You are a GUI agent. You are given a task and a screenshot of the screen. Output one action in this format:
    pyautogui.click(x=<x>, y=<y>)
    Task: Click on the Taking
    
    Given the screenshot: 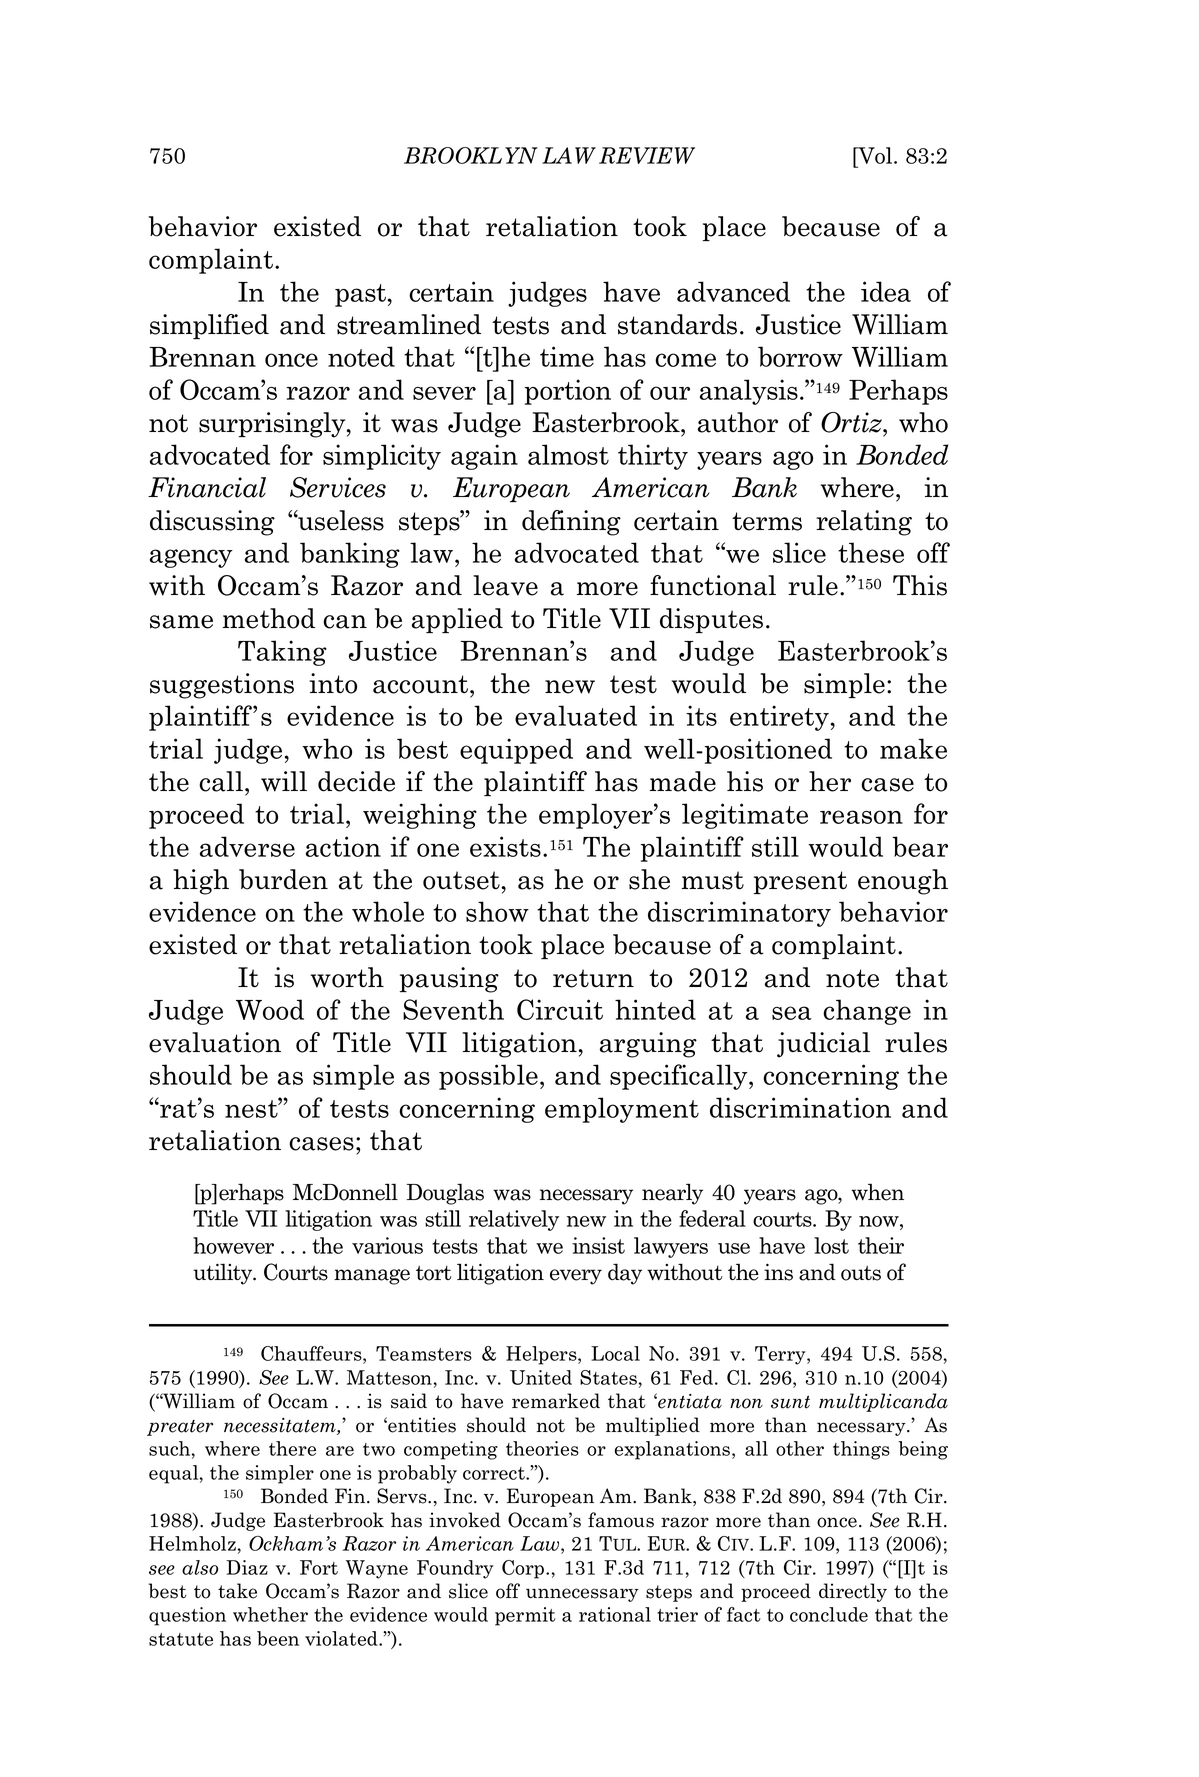 What is the action you would take?
    pyautogui.click(x=282, y=653)
